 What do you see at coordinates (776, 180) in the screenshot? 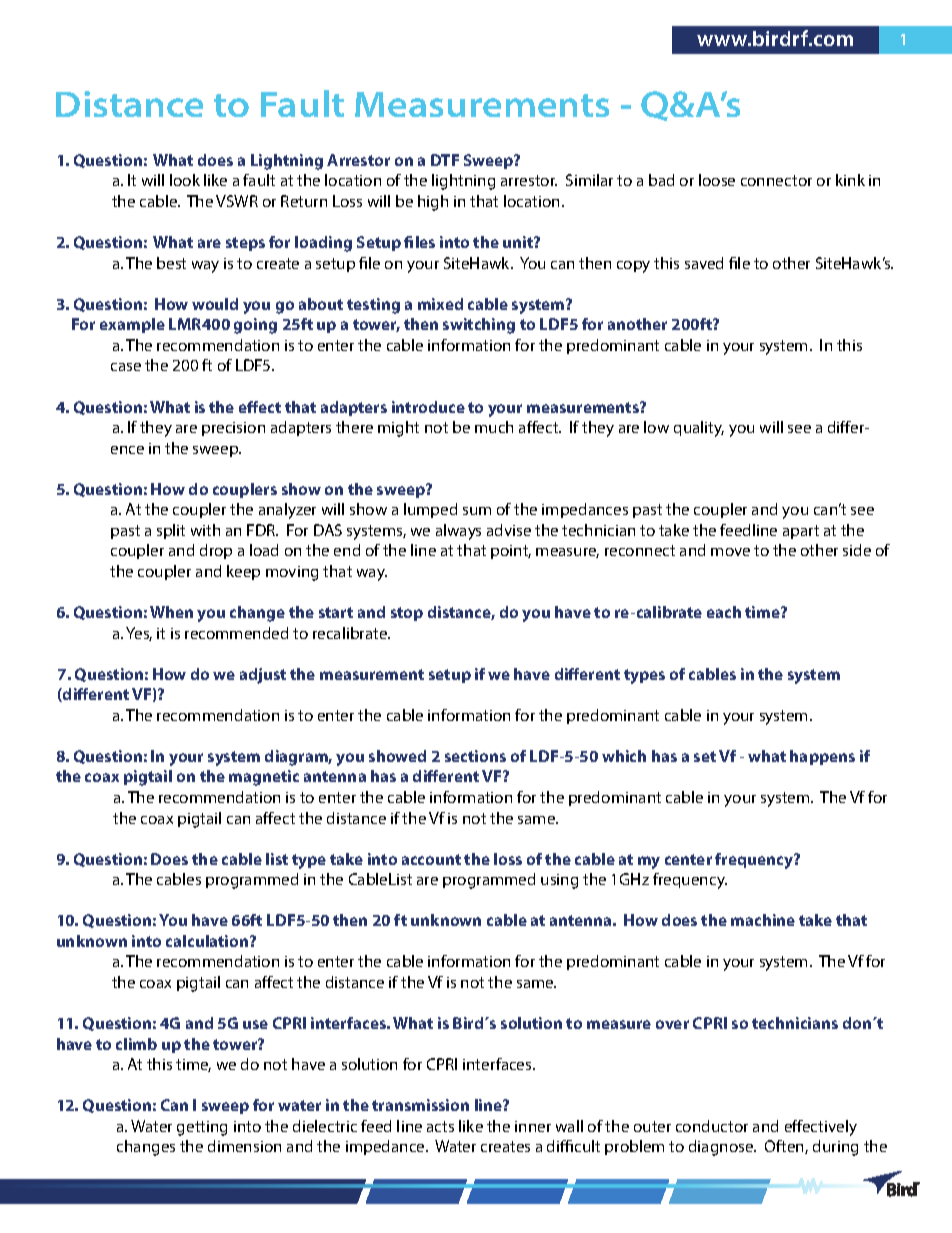
I see `connector` at bounding box center [776, 180].
